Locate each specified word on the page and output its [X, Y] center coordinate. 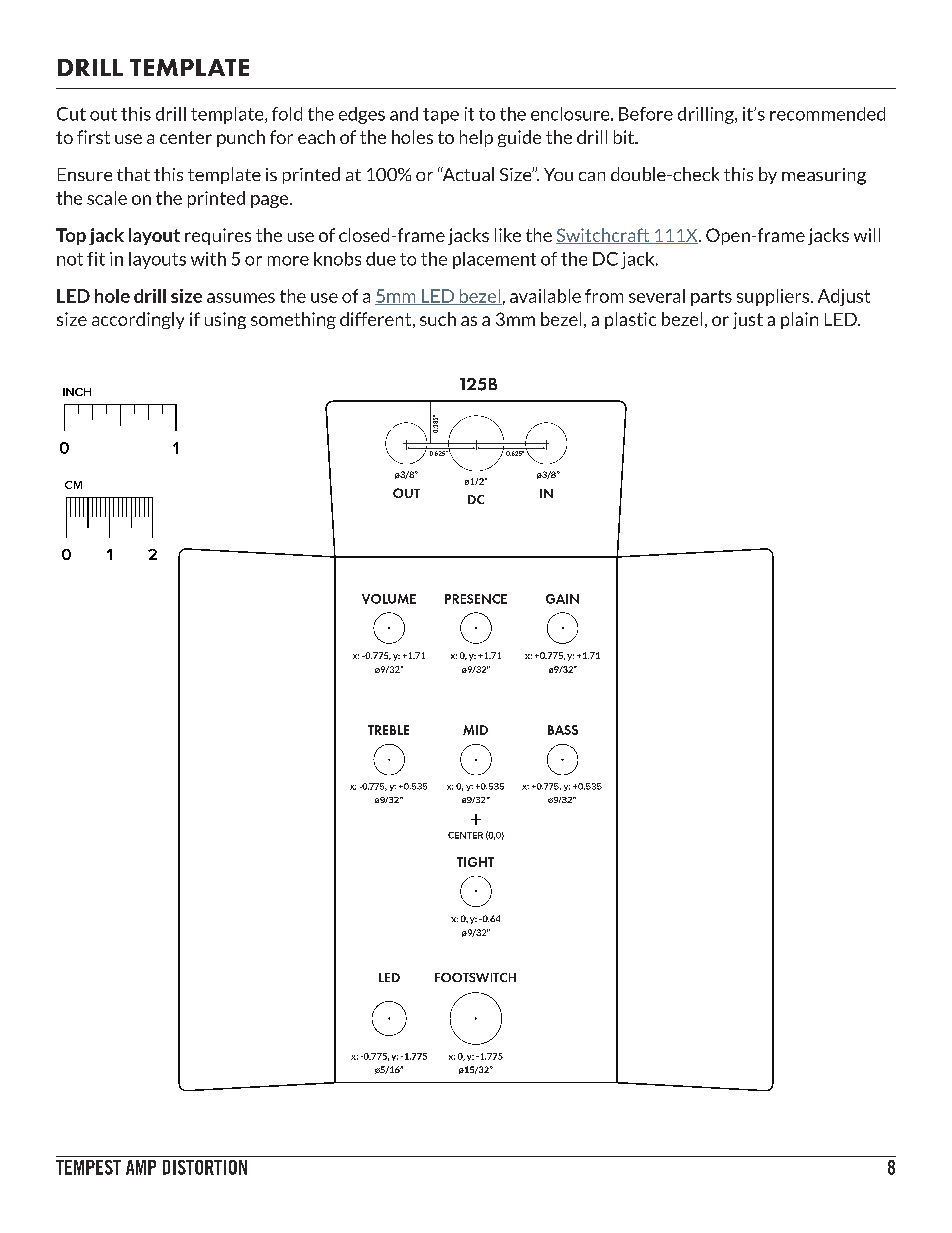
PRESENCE [476, 599]
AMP [141, 1167]
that [133, 174]
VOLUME [389, 599]
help [476, 138]
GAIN [562, 599]
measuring [824, 176]
